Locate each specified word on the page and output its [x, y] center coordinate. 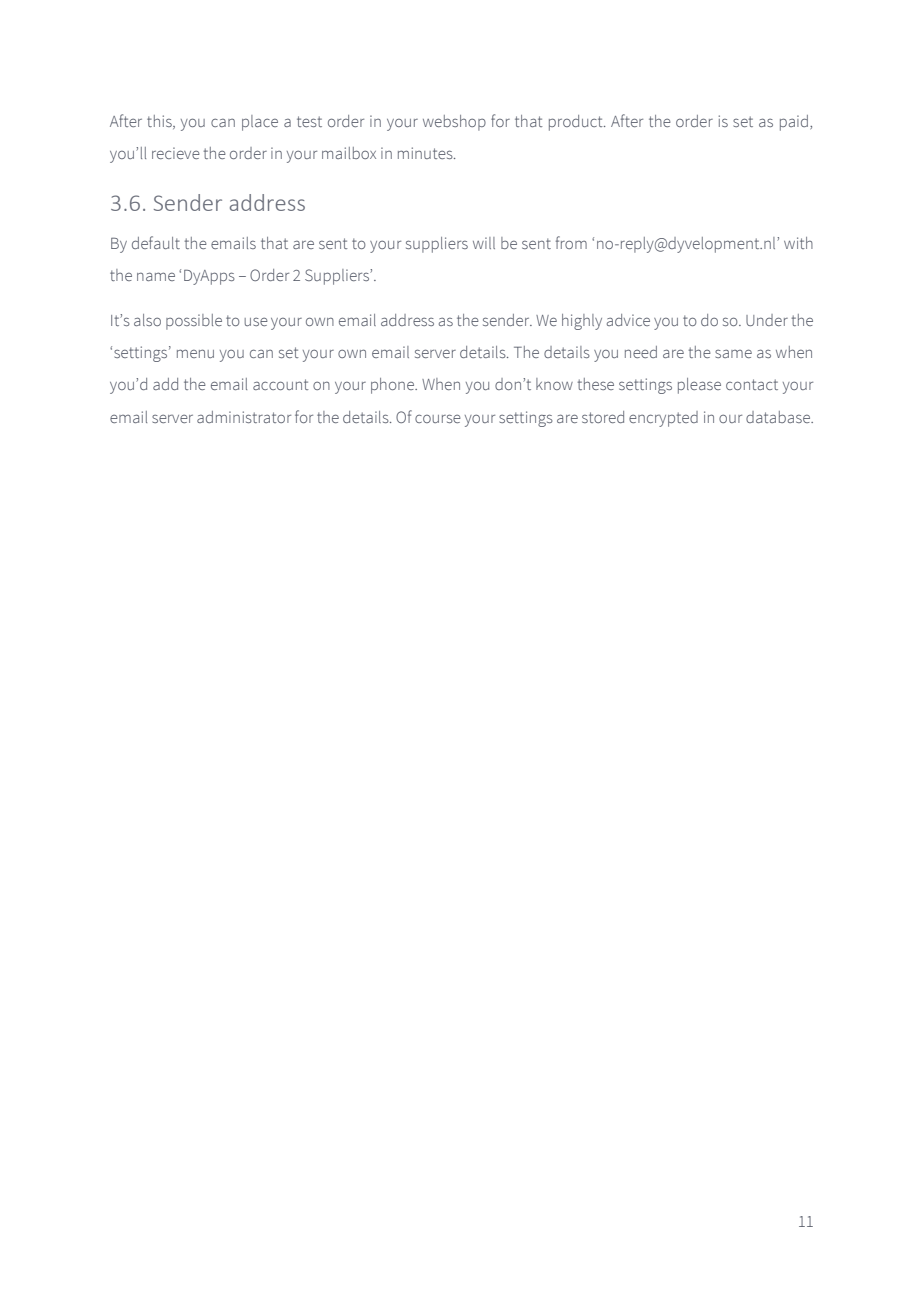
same [733, 353]
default [156, 242]
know [554, 384]
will [484, 243]
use [256, 321]
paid [794, 123]
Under [767, 320]
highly [582, 322]
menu [195, 353]
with [798, 243]
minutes [426, 153]
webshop [454, 123]
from [571, 242]
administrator [244, 417]
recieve [176, 153]
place [260, 123]
